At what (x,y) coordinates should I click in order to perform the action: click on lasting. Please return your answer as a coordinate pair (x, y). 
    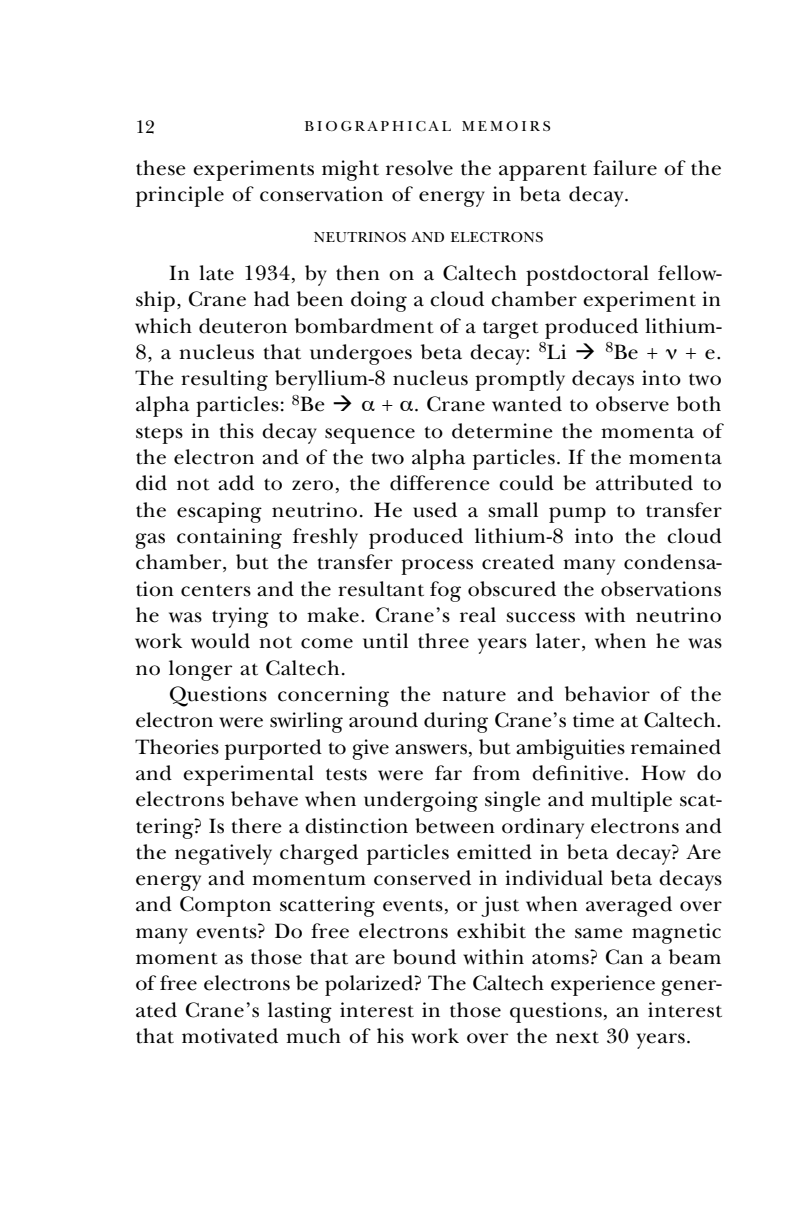
    Looking at the image, I should click on (300, 1012).
